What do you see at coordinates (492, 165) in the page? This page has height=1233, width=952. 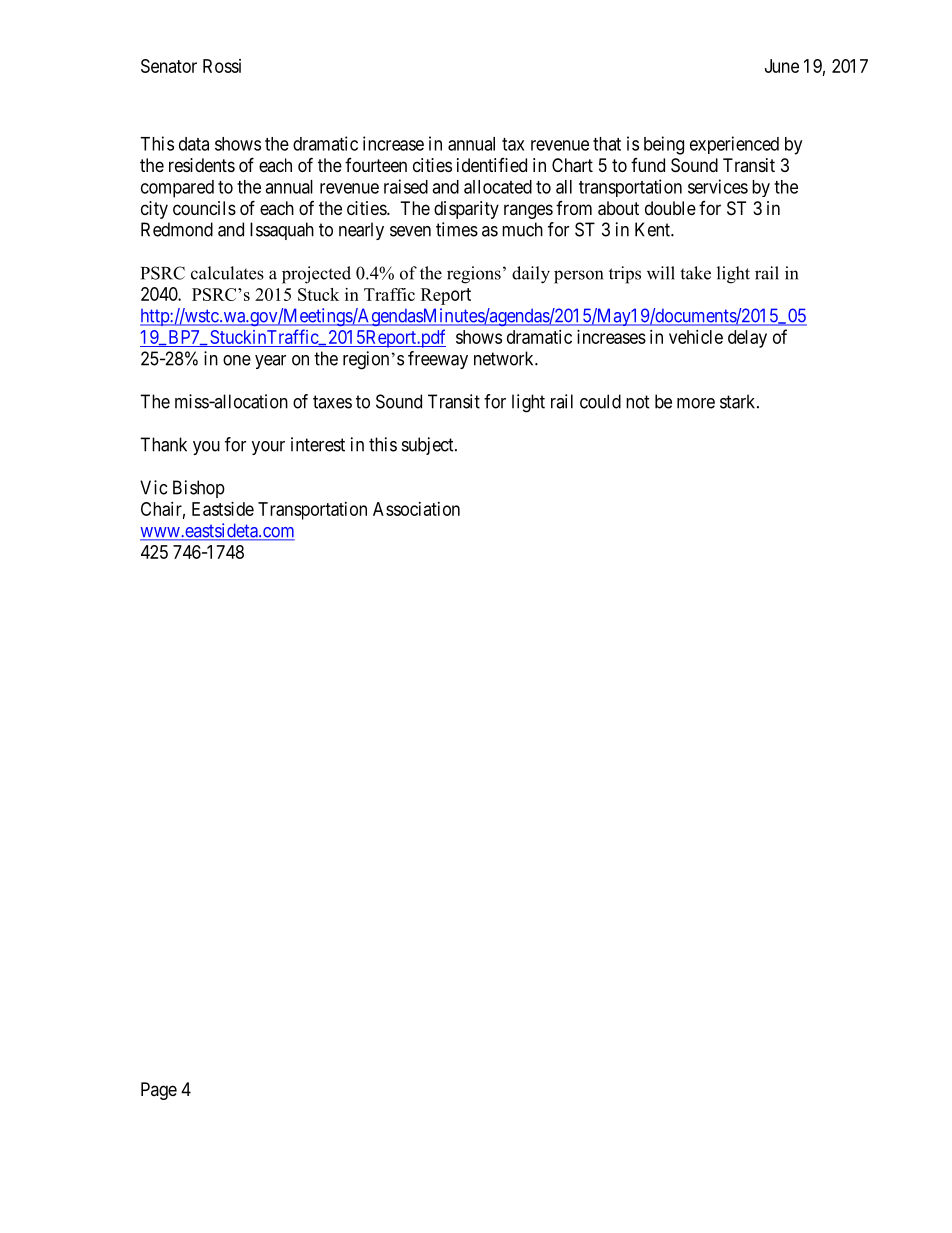 I see `identified` at bounding box center [492, 165].
